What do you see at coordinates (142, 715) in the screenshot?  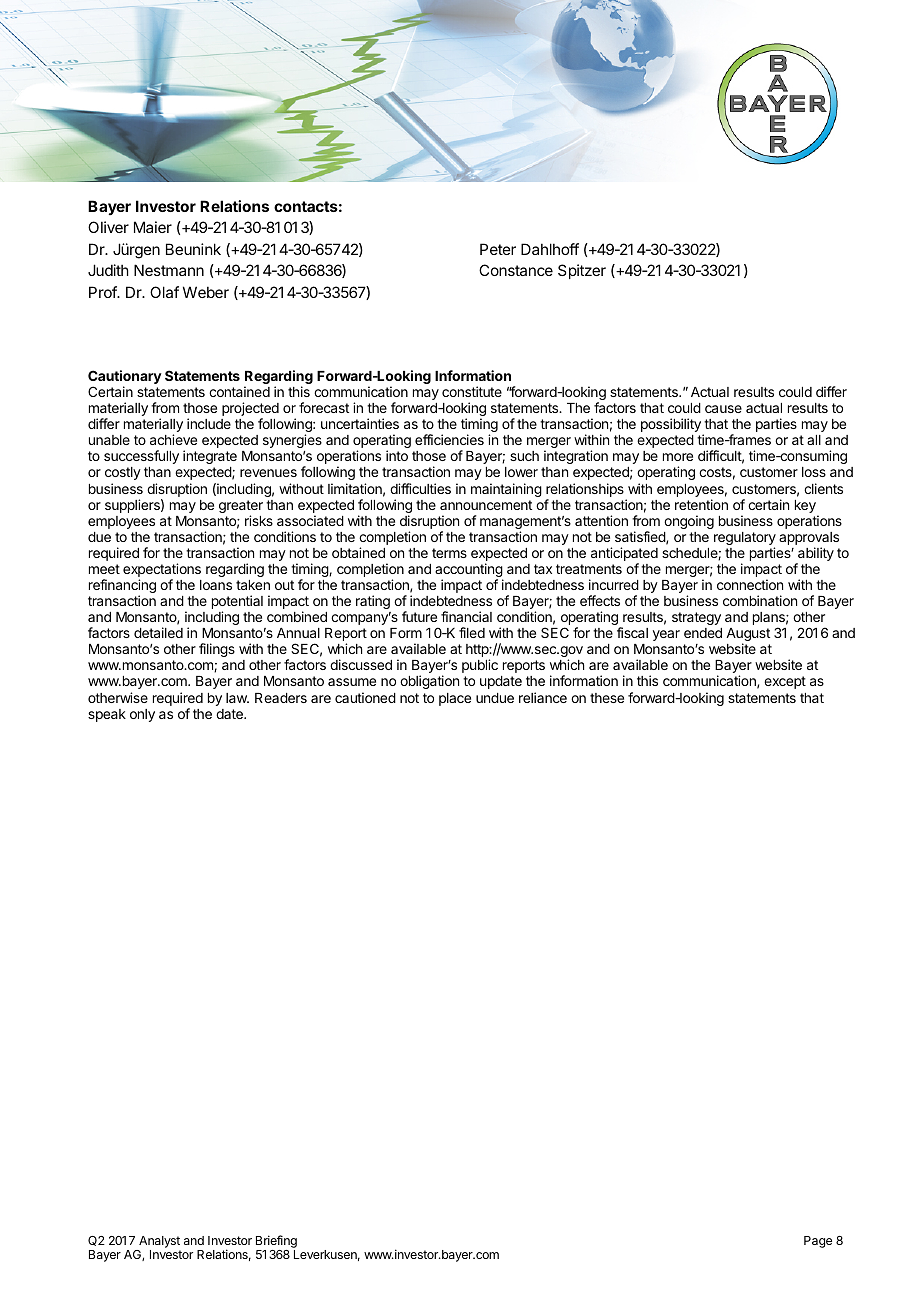 I see `only` at bounding box center [142, 715].
